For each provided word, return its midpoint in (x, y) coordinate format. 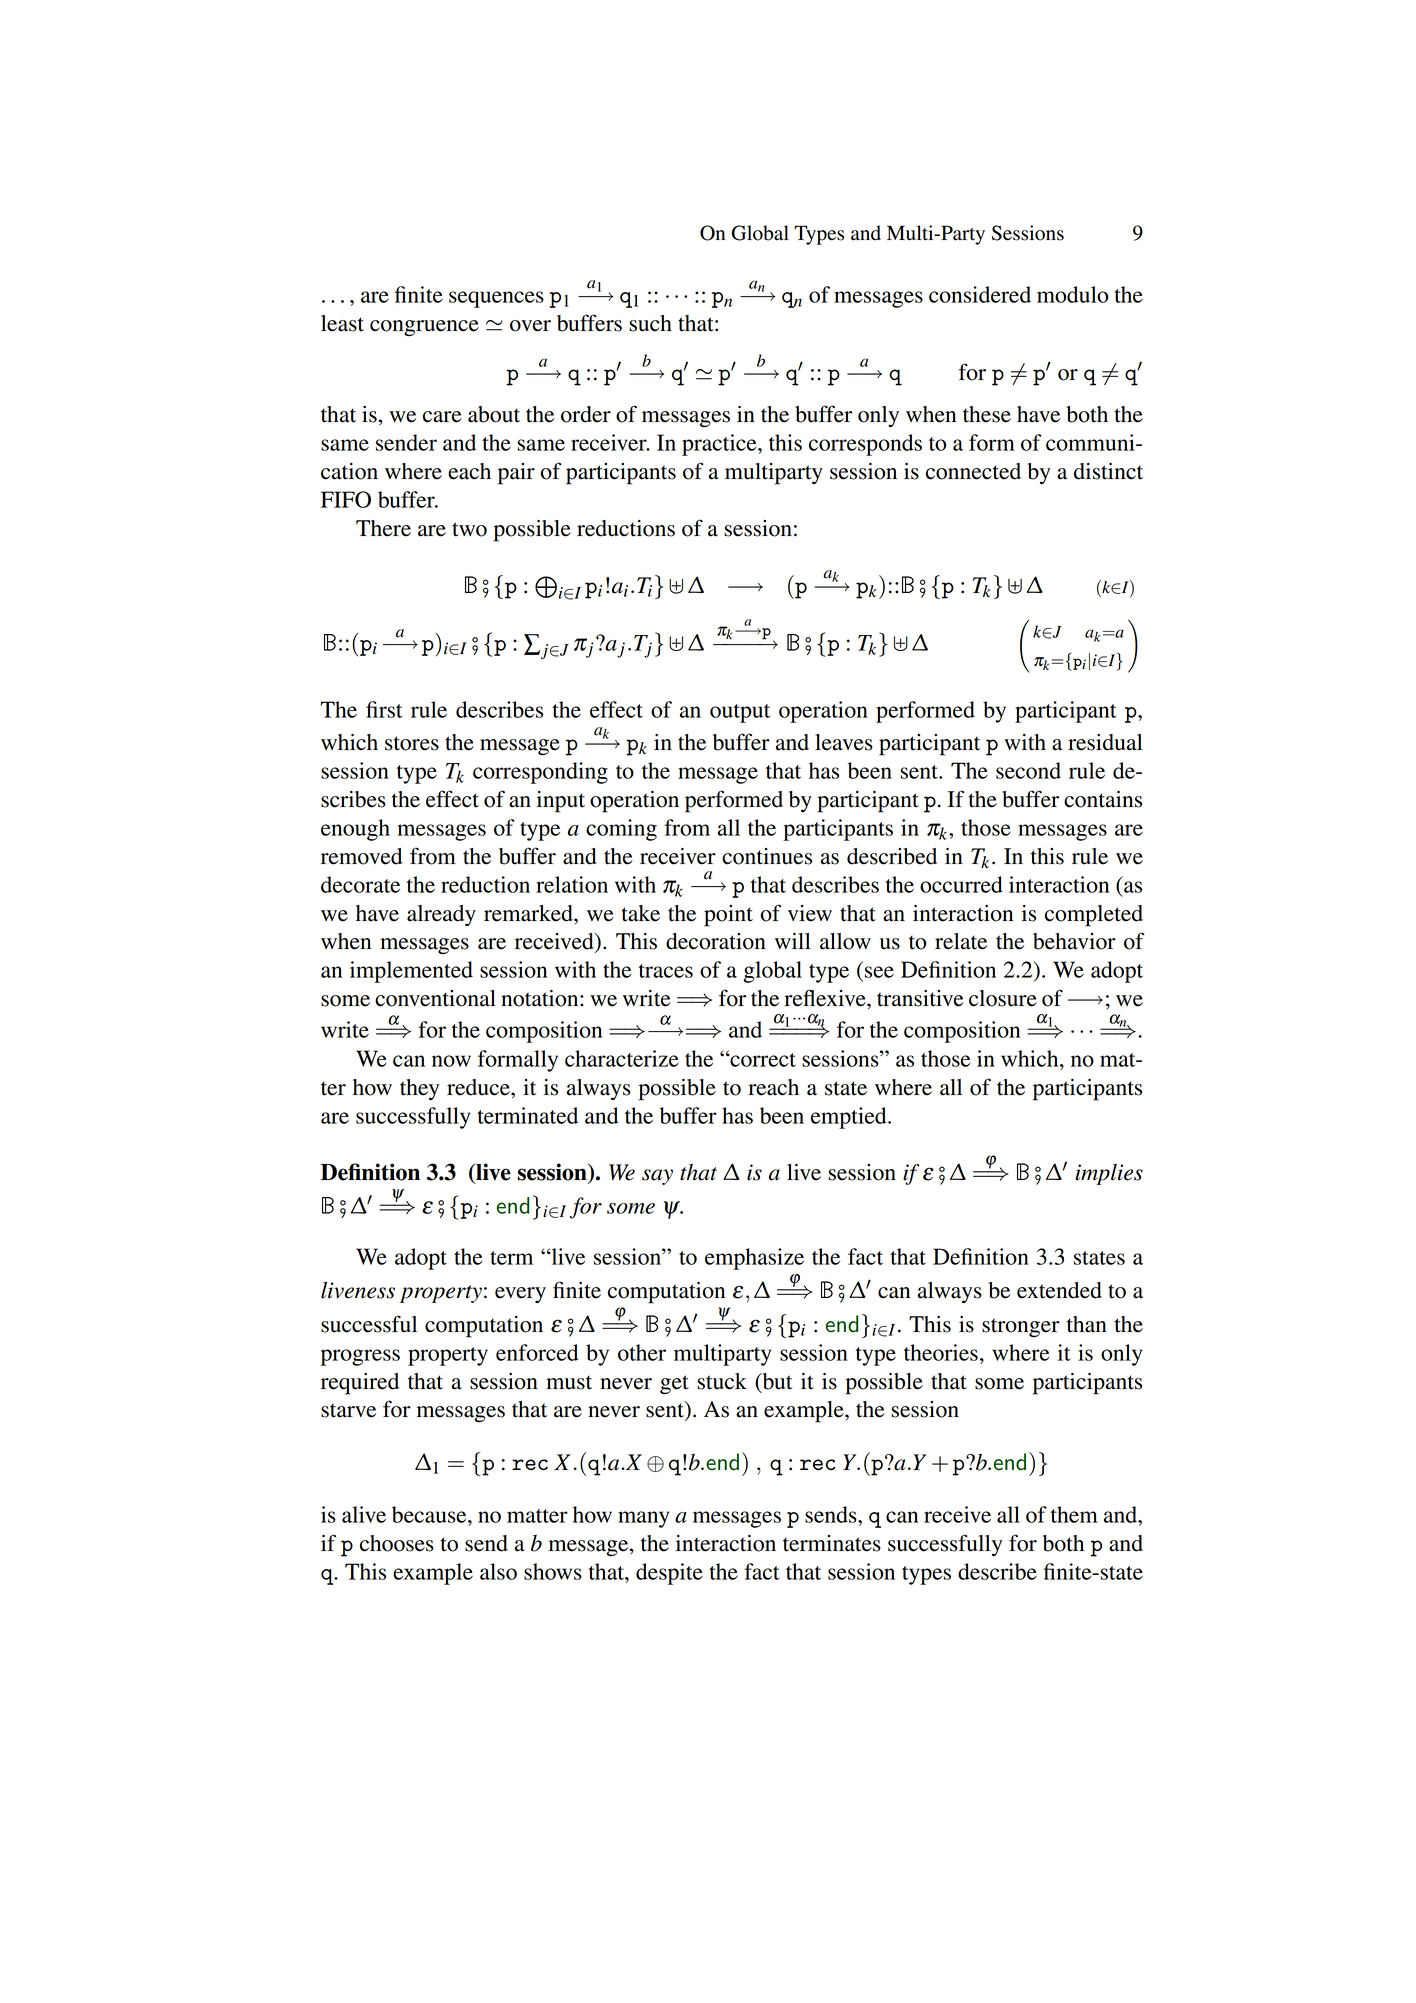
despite (669, 1574)
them (1074, 1514)
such (650, 323)
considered (980, 294)
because (430, 1514)
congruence (424, 328)
